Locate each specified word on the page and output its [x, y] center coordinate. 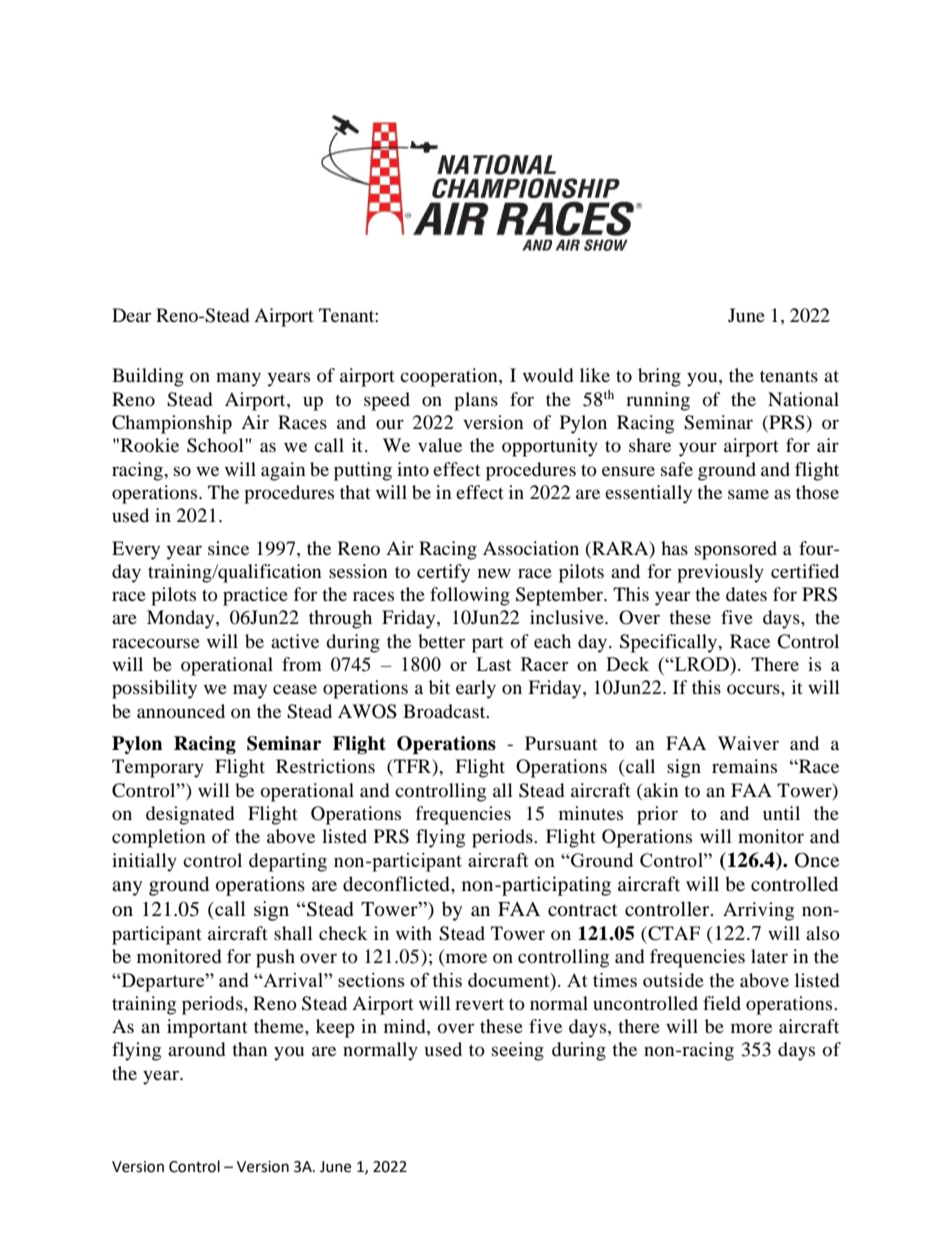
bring [659, 377]
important [207, 1028]
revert [479, 1004]
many [238, 379]
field [722, 1003]
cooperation [450, 377]
